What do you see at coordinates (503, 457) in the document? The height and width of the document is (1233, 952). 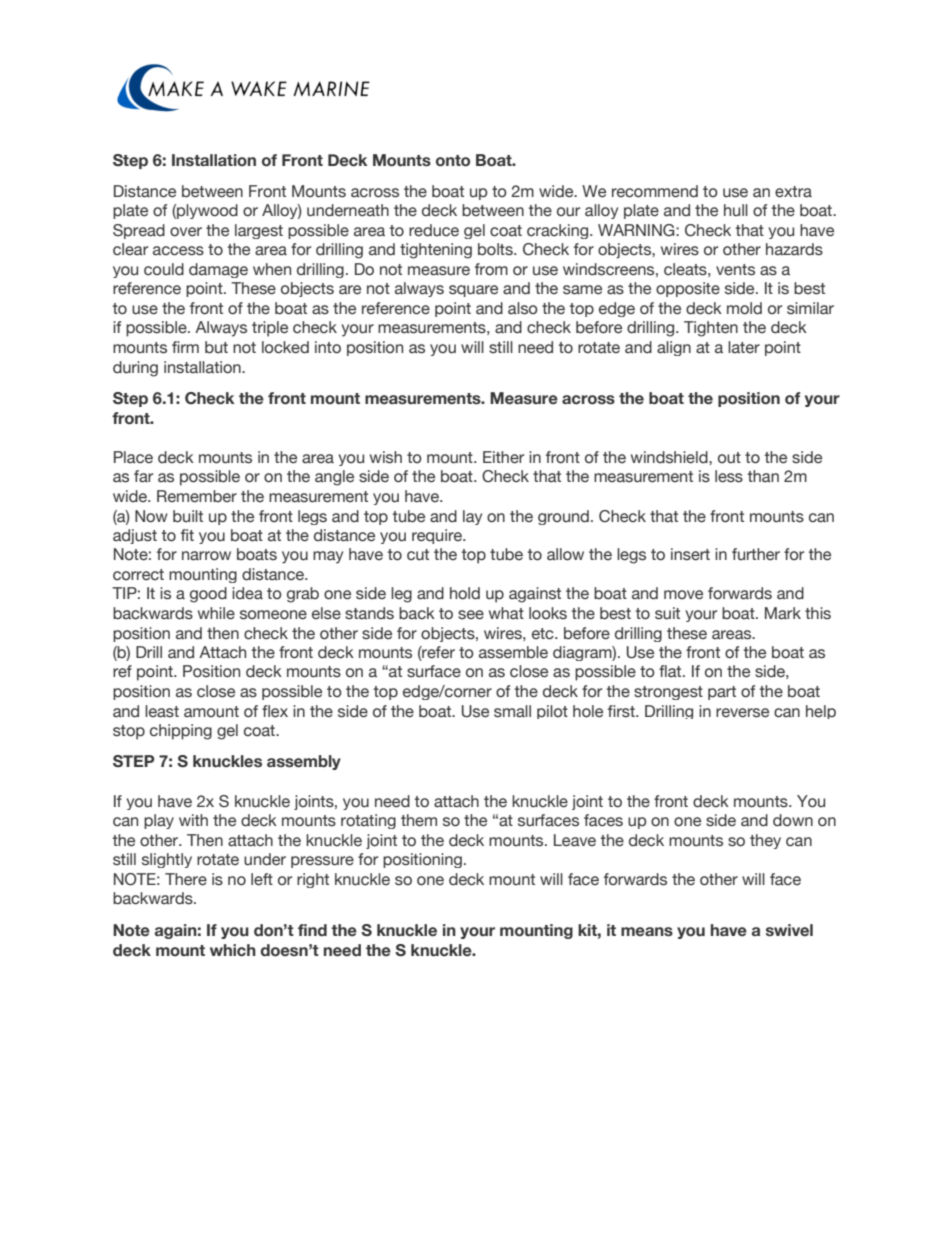 I see `Either` at bounding box center [503, 457].
